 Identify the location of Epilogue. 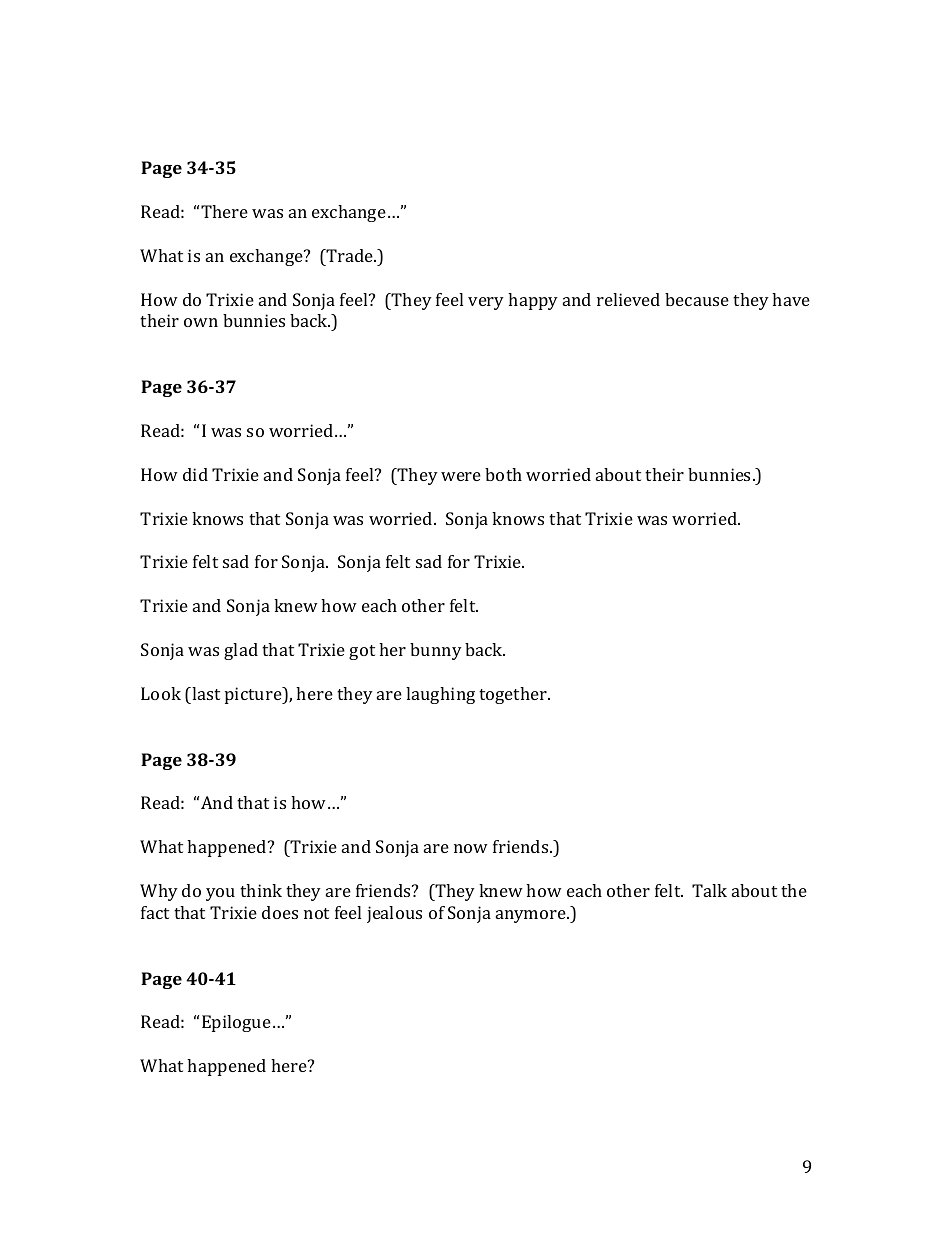
(236, 1023).
